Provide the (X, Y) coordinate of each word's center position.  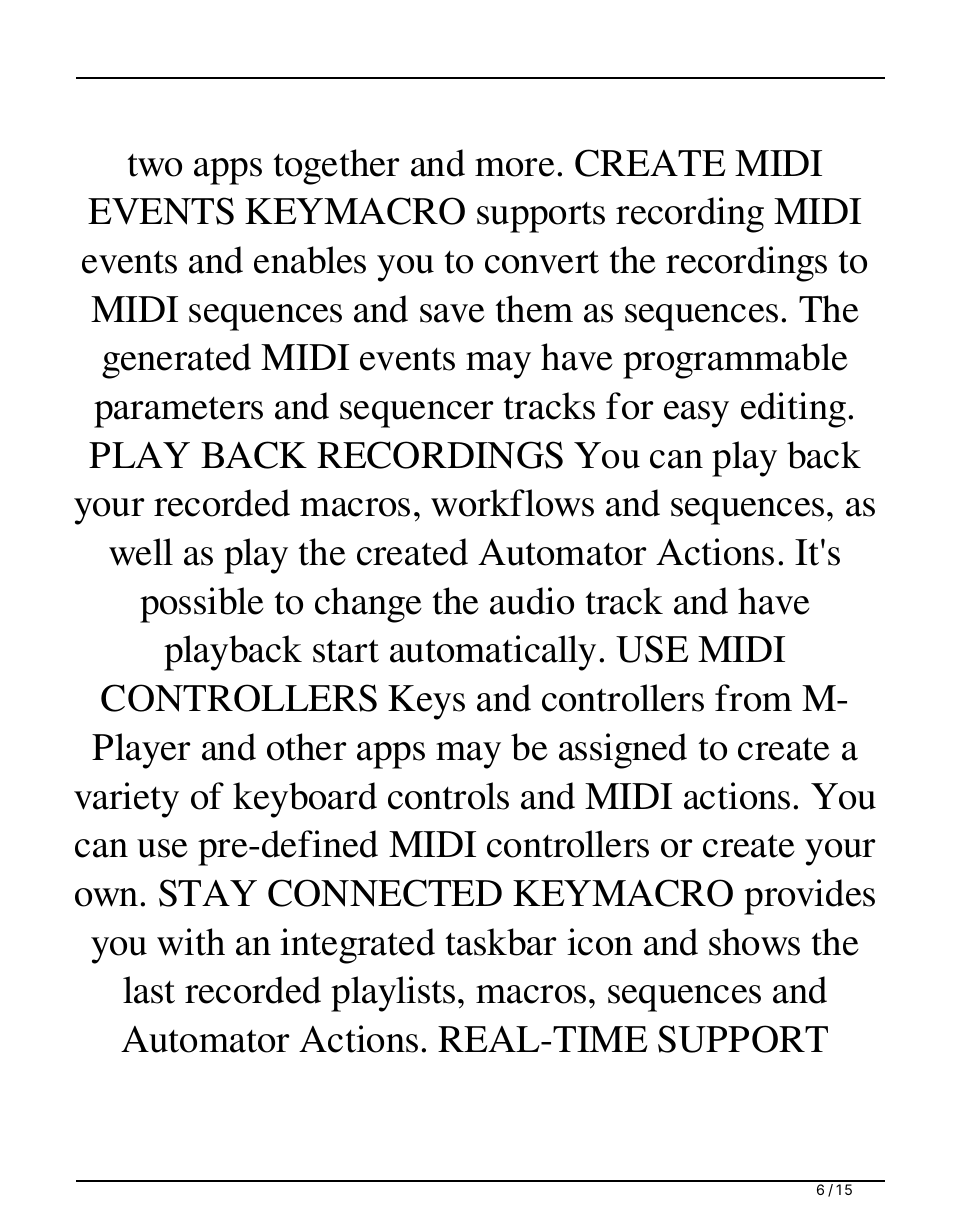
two (155, 165)
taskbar (501, 942)
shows (754, 942)
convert (542, 262)
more (515, 167)
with (191, 942)
